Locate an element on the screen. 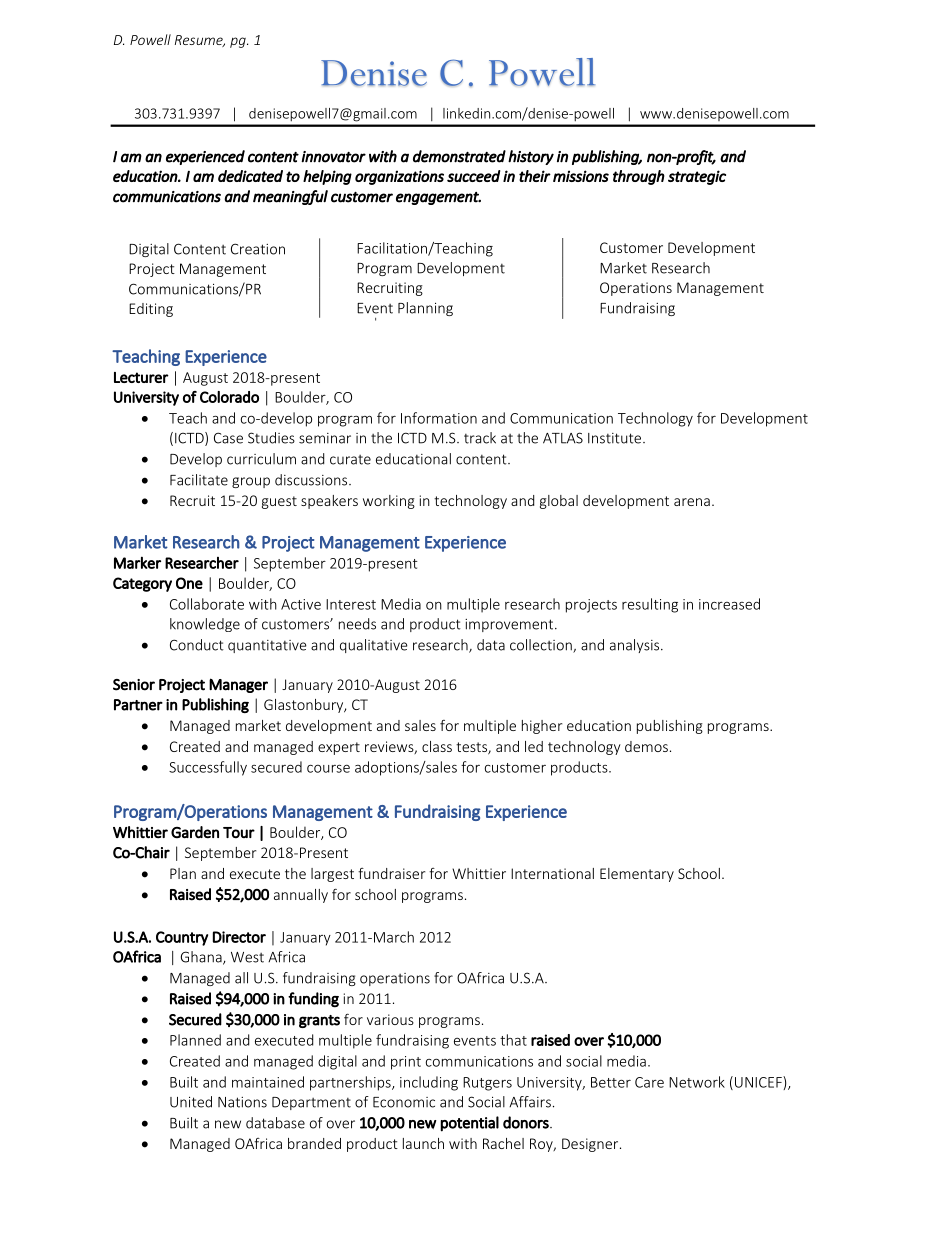  arena is located at coordinates (692, 502).
